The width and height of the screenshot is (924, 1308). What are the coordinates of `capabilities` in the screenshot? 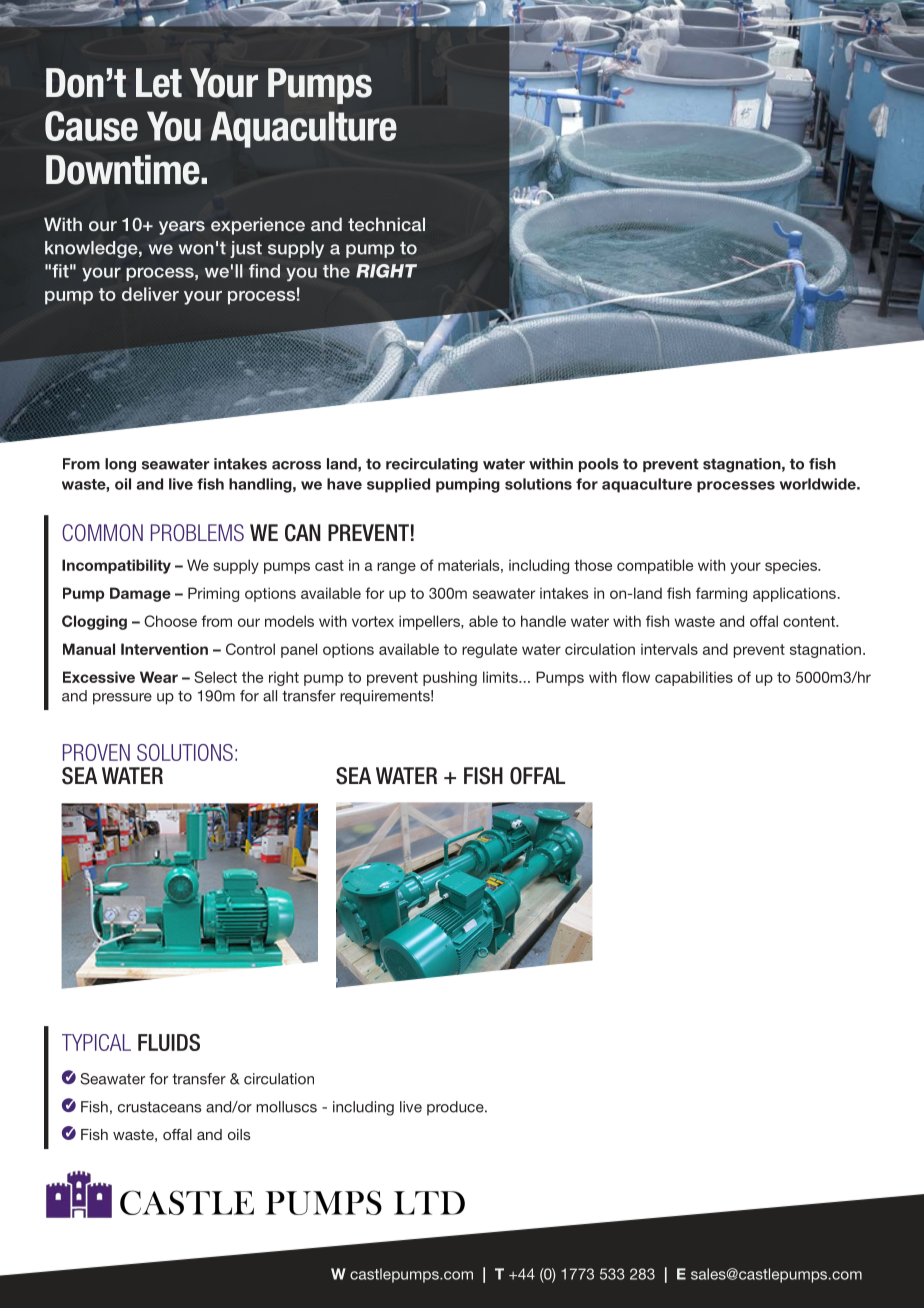 It's located at (694, 678).
